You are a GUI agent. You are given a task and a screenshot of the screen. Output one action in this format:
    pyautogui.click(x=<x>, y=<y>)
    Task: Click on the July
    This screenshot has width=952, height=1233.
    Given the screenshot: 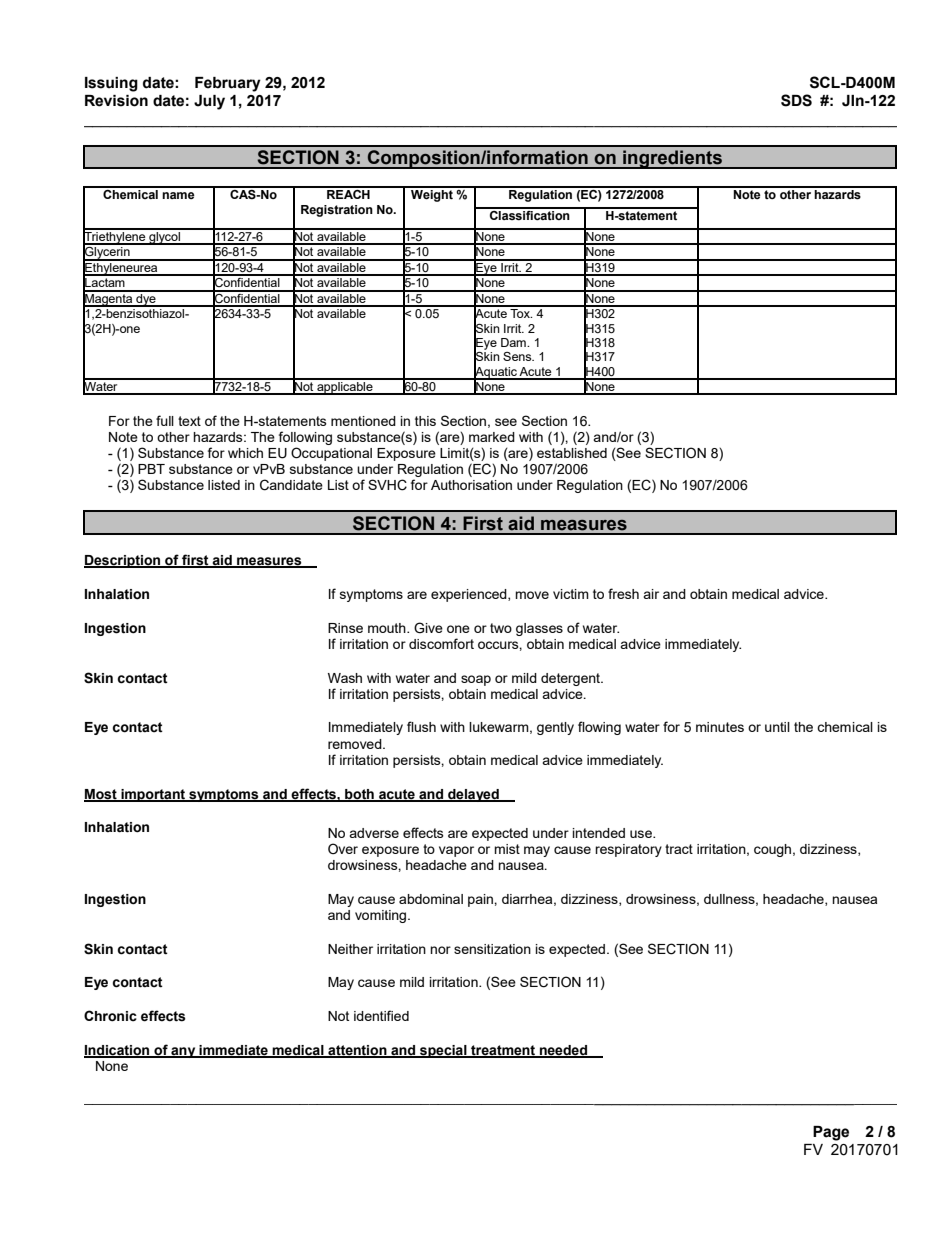 What is the action you would take?
    pyautogui.click(x=209, y=102)
